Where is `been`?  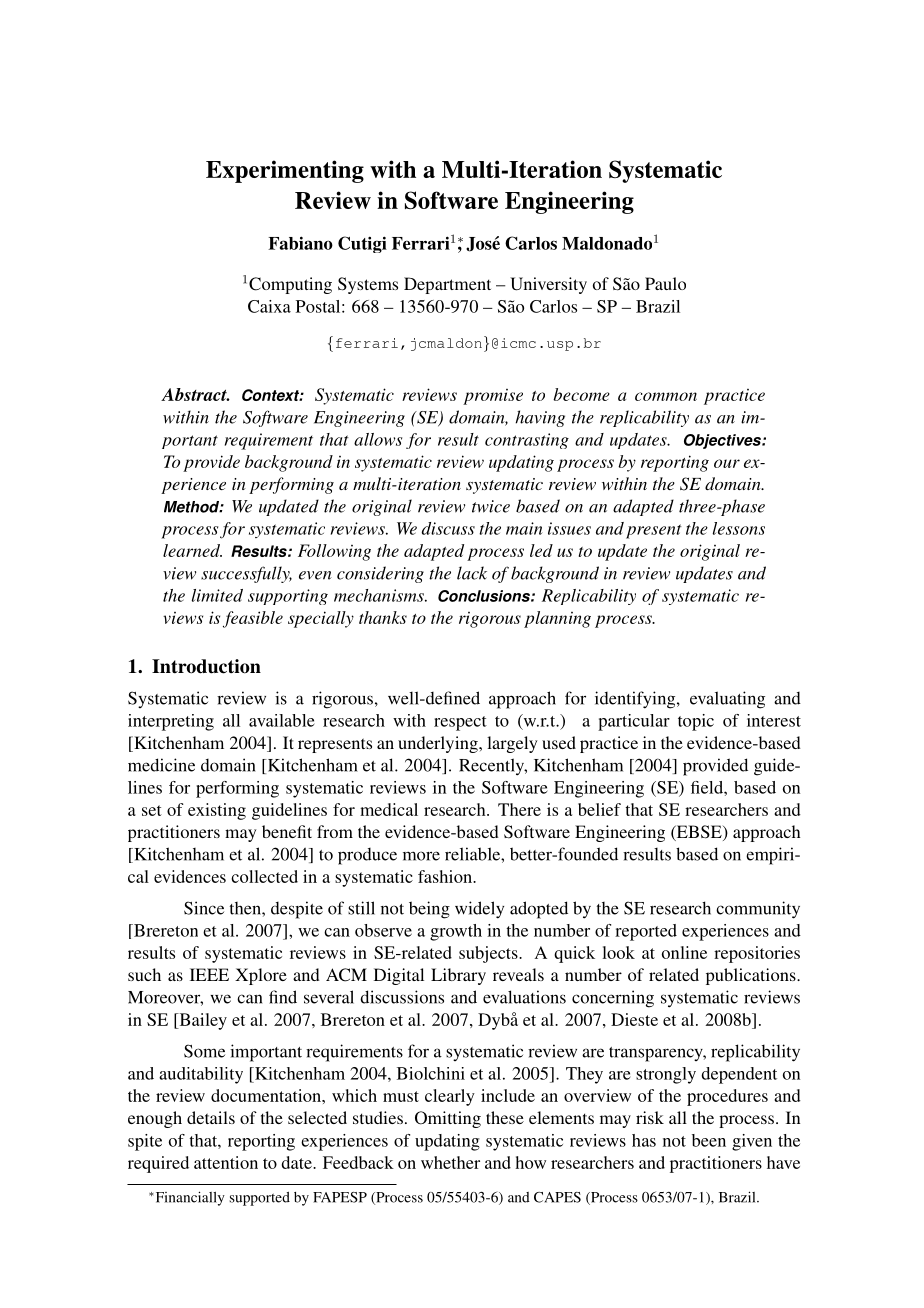 been is located at coordinates (709, 1140).
